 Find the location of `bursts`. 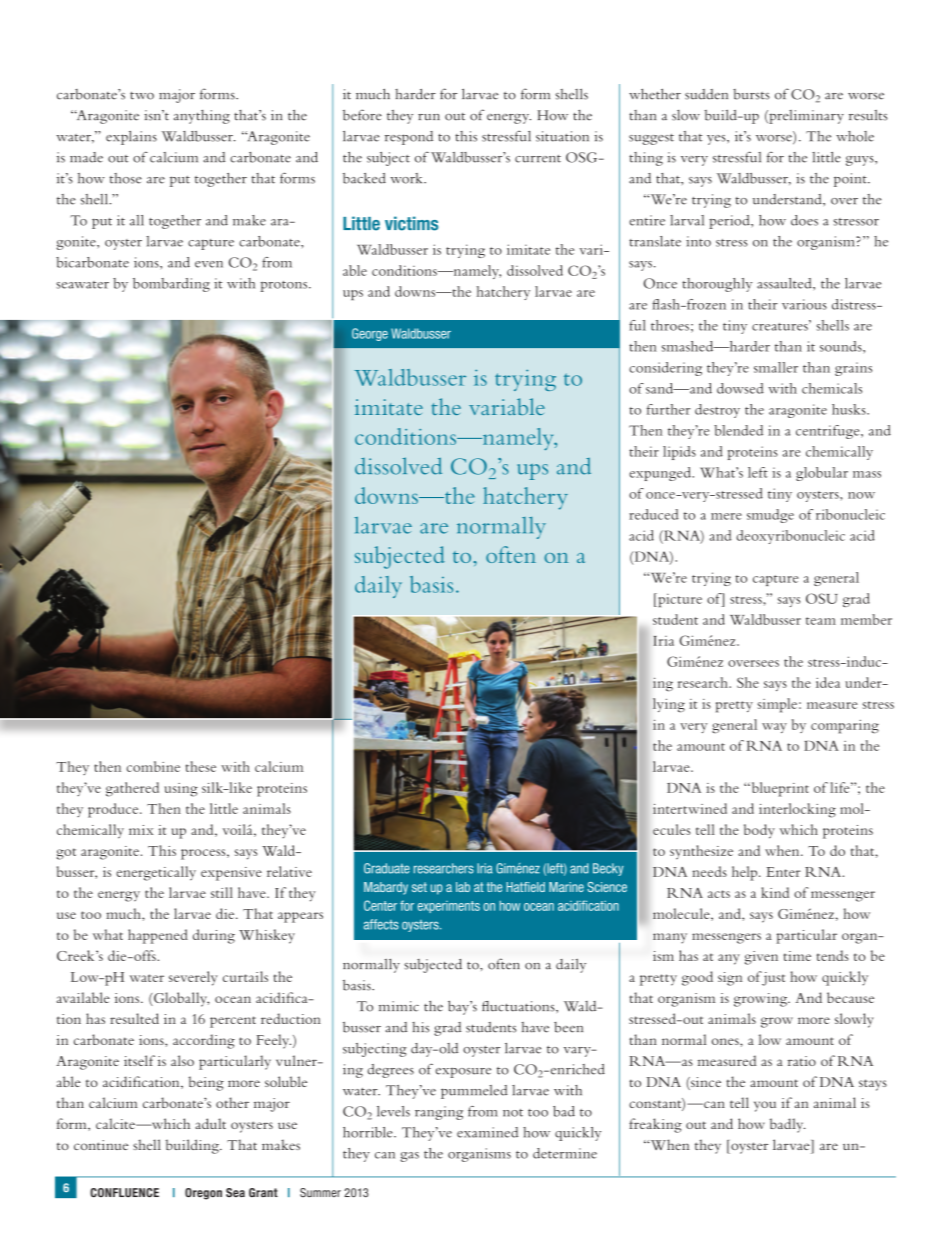

bursts is located at coordinates (751, 94).
